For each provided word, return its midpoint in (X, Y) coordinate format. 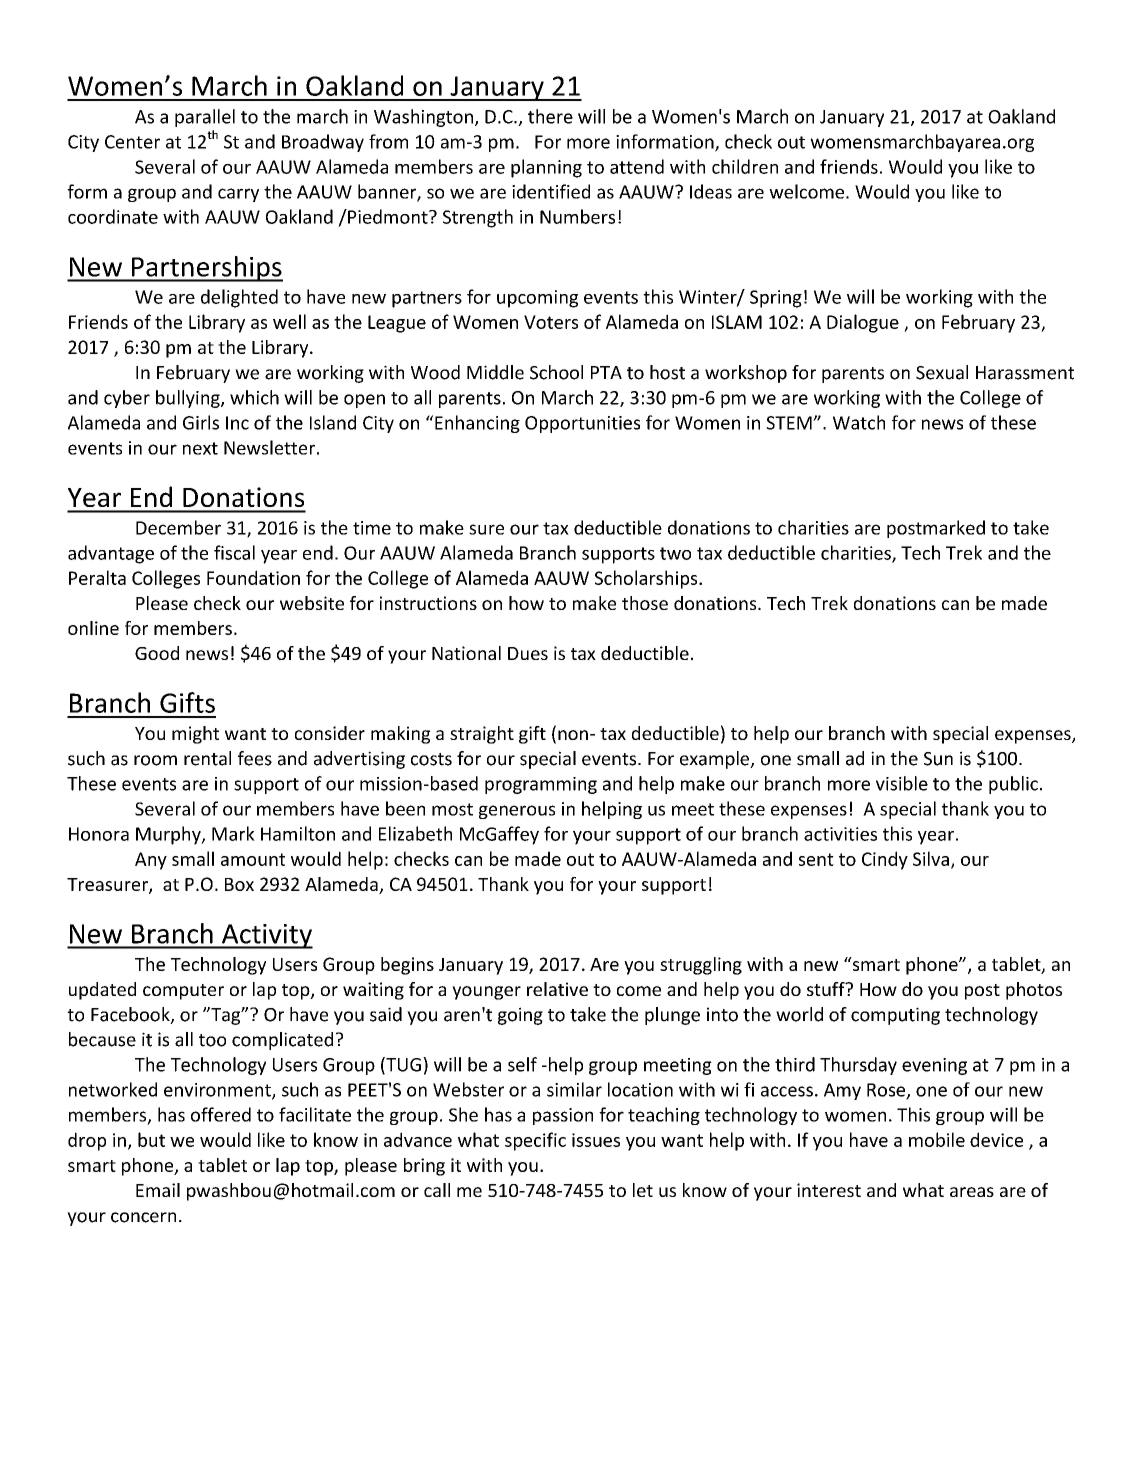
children (745, 166)
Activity (266, 936)
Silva (931, 858)
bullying (189, 399)
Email (158, 1190)
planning (546, 168)
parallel (205, 118)
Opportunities (582, 424)
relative (557, 989)
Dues (528, 653)
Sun (938, 759)
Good (157, 653)
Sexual (942, 372)
